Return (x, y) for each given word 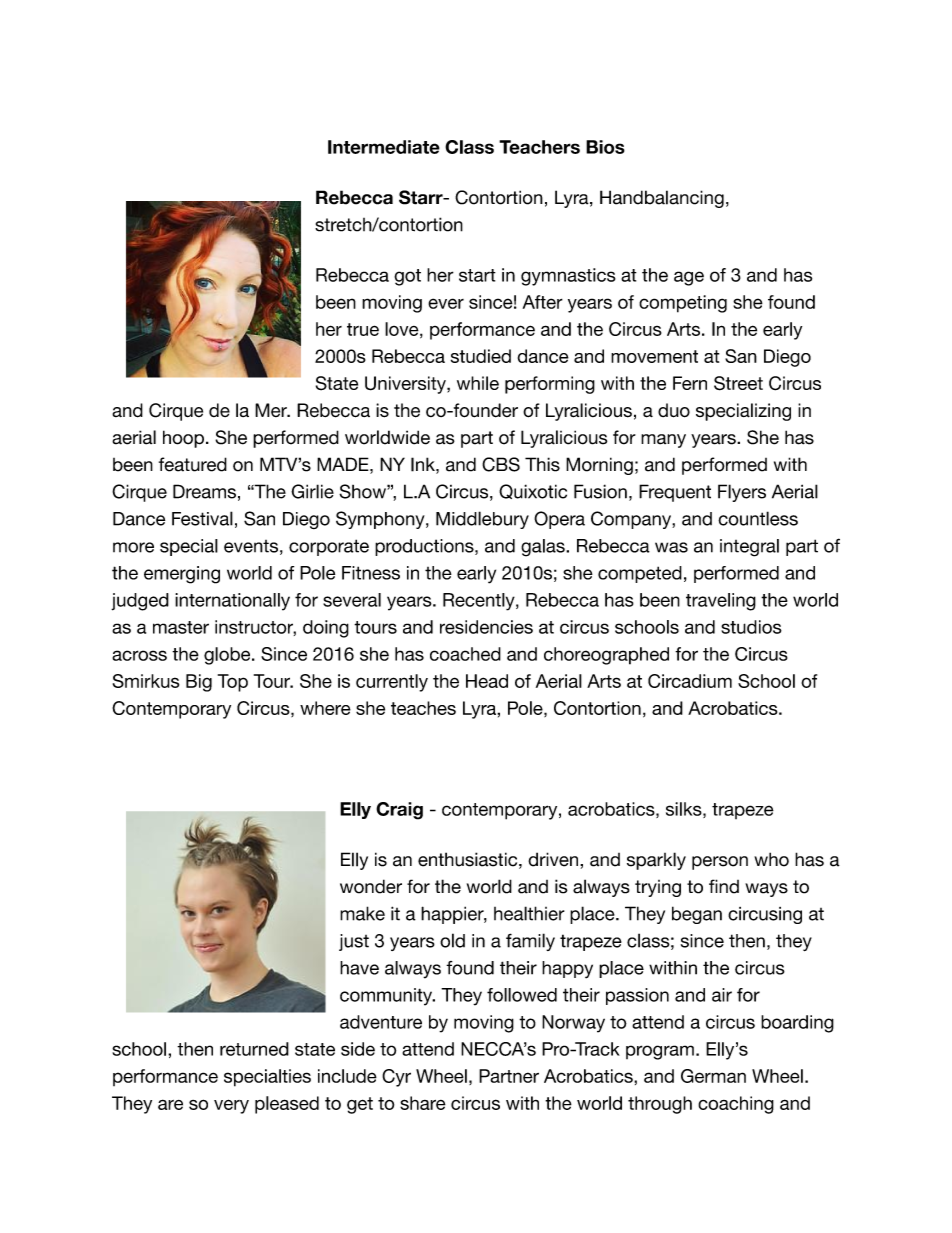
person (720, 863)
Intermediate (384, 147)
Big (199, 683)
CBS (501, 464)
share (423, 1103)
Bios (605, 147)
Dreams (204, 491)
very (231, 1106)
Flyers (742, 493)
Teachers (539, 147)
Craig (399, 811)
